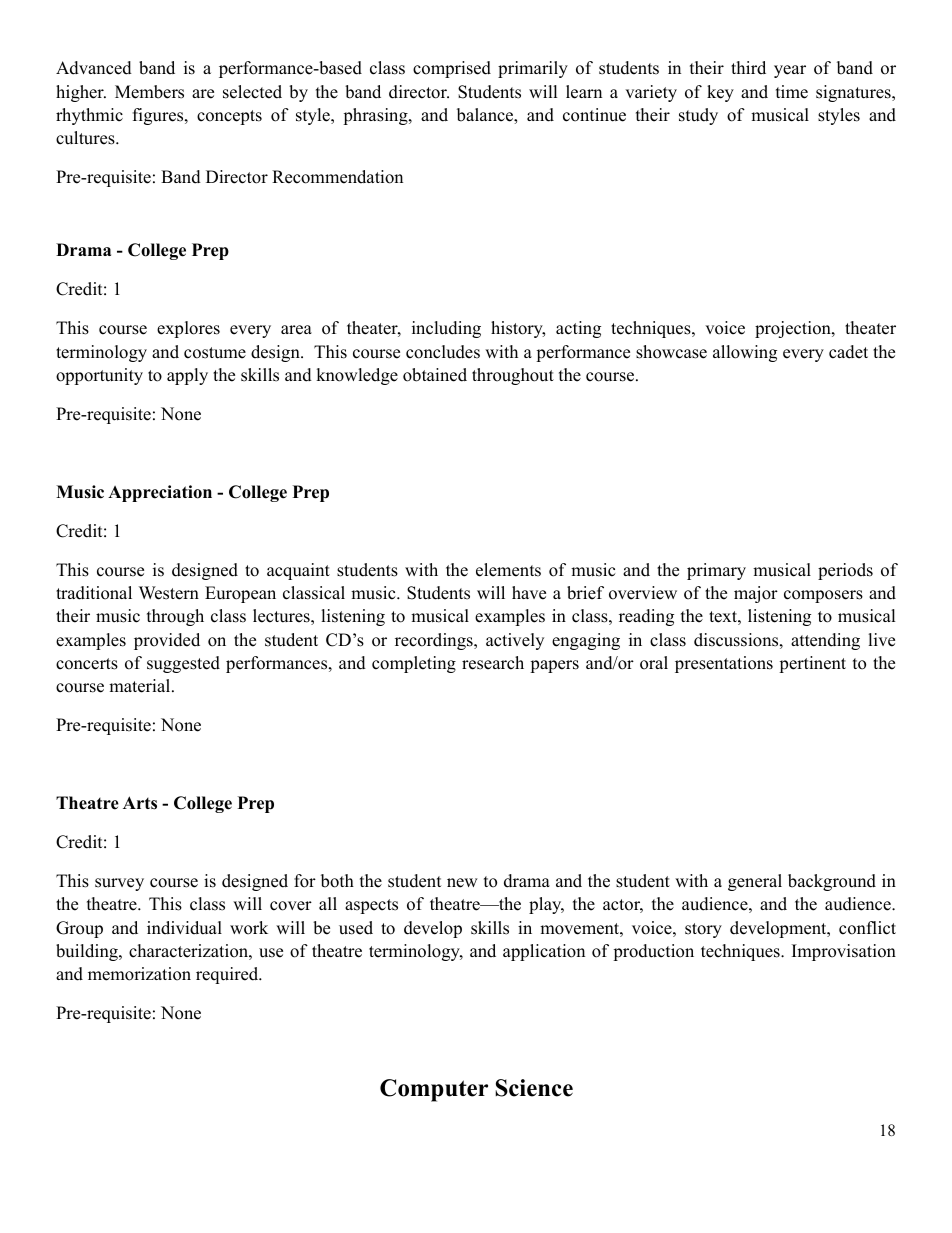  Describe the element at coordinates (508, 570) in the page. I see `elements` at that location.
